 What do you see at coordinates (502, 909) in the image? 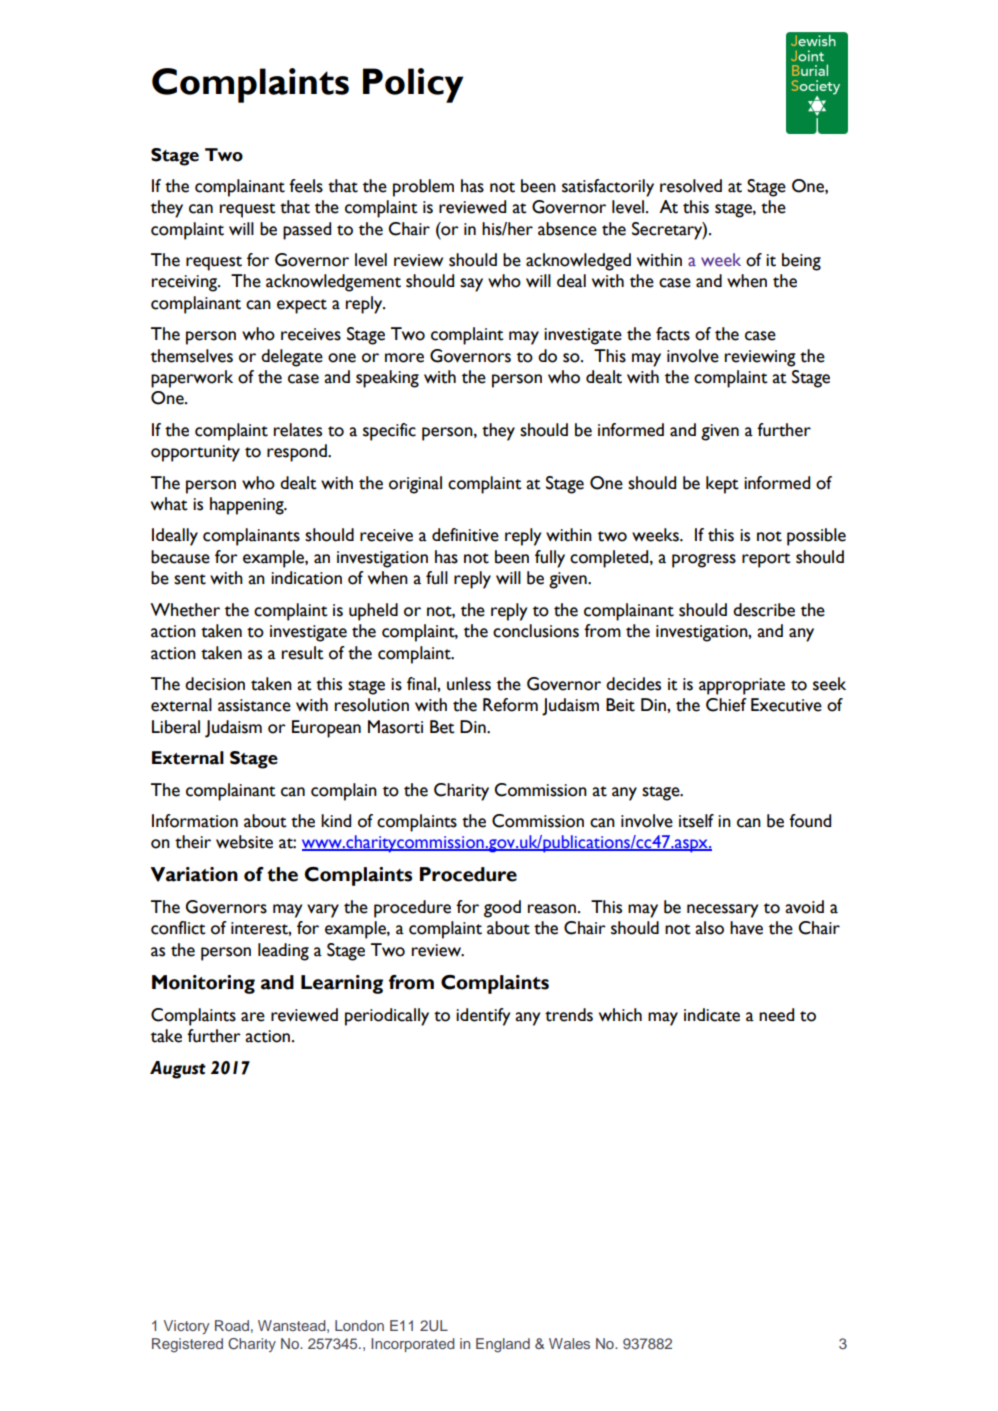
I see `good` at bounding box center [502, 909].
